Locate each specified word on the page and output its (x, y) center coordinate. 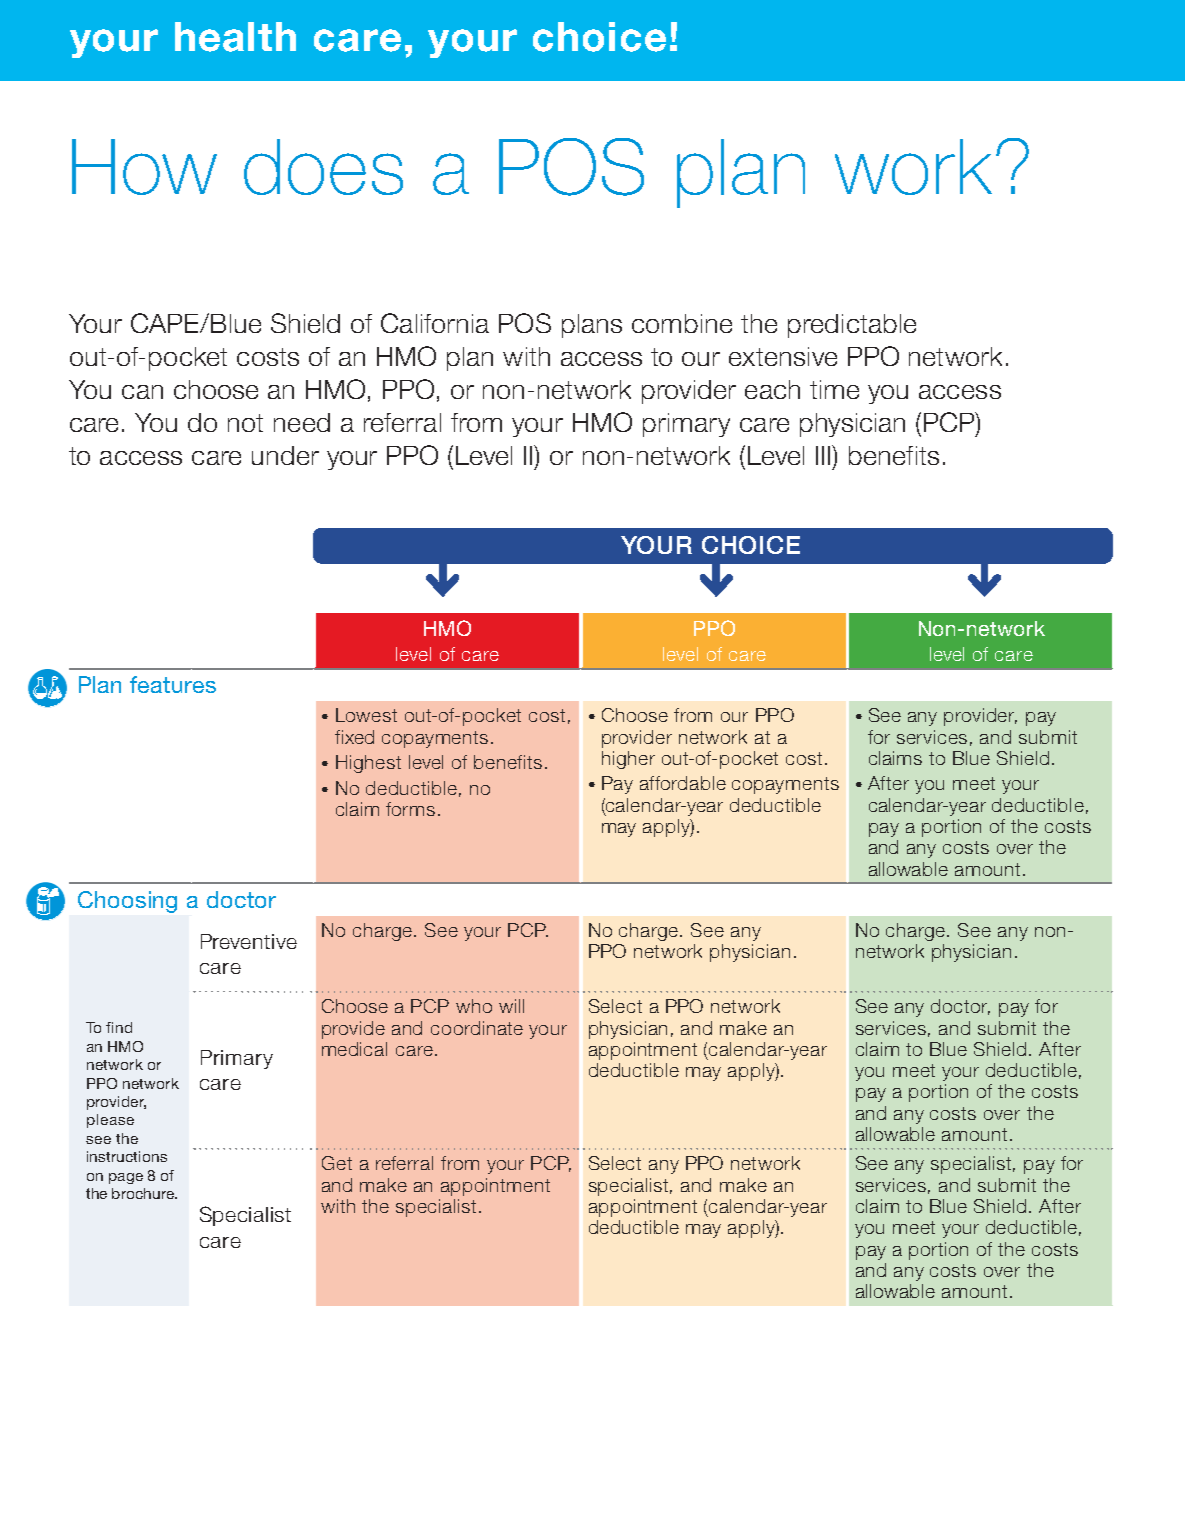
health (235, 37)
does (323, 167)
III (824, 455)
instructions (127, 1156)
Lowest (366, 715)
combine (682, 323)
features (173, 684)
